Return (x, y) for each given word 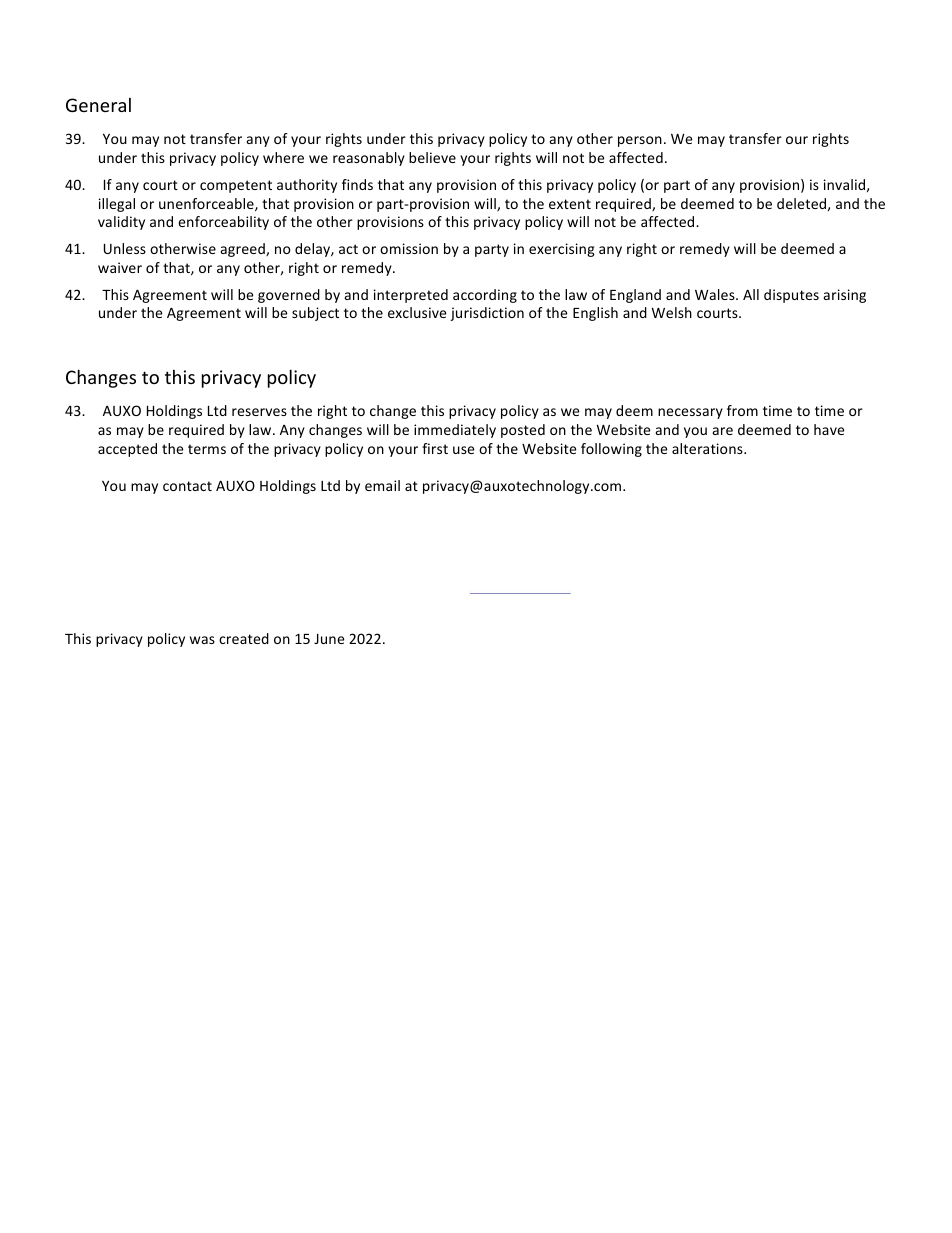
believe (432, 157)
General (98, 105)
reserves (259, 412)
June (329, 639)
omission (409, 248)
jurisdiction (487, 314)
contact (187, 486)
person (640, 141)
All (751, 294)
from (742, 410)
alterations (708, 448)
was (202, 640)
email (382, 485)
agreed (244, 250)
